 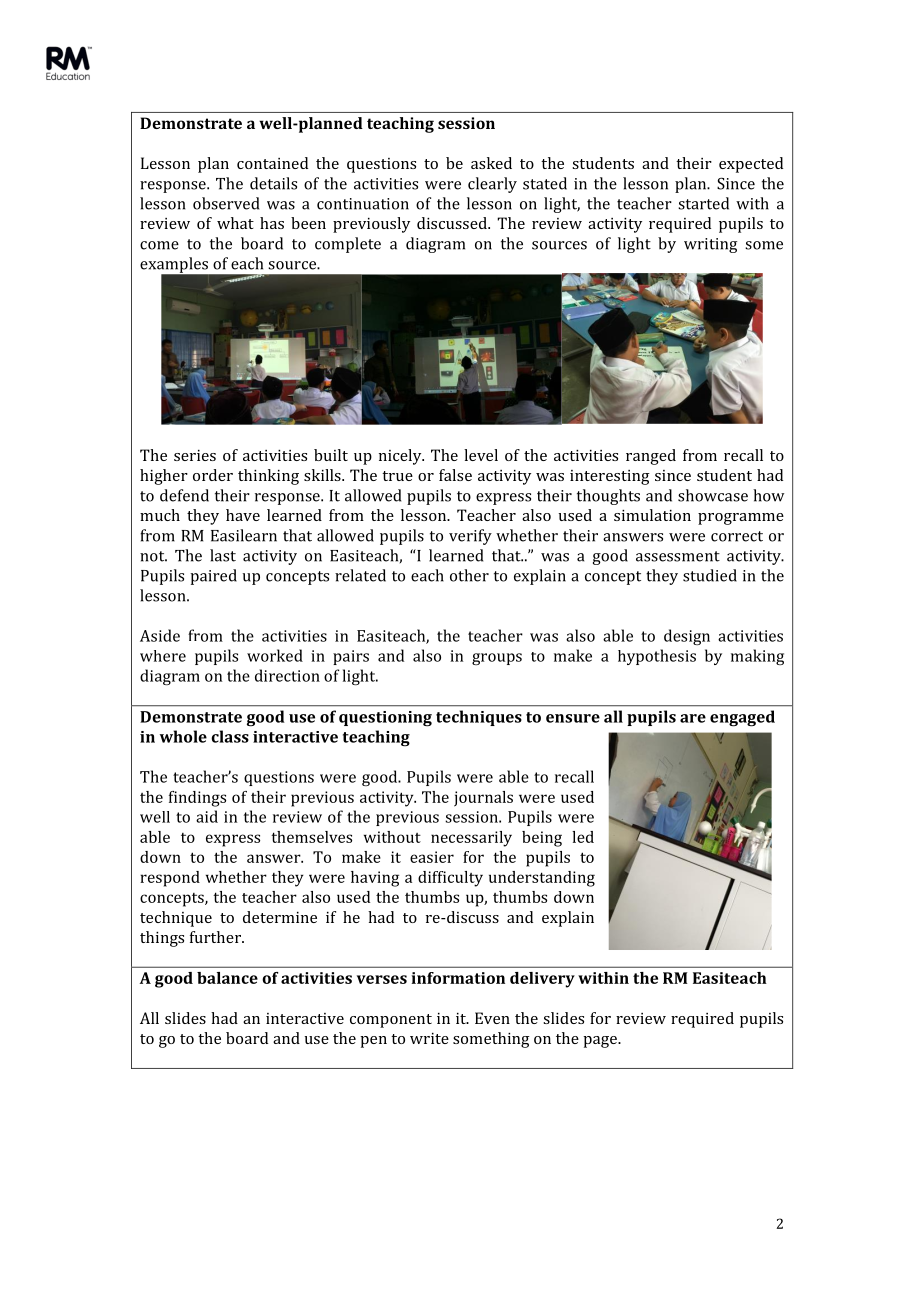 I want to click on Even, so click(x=492, y=1018).
